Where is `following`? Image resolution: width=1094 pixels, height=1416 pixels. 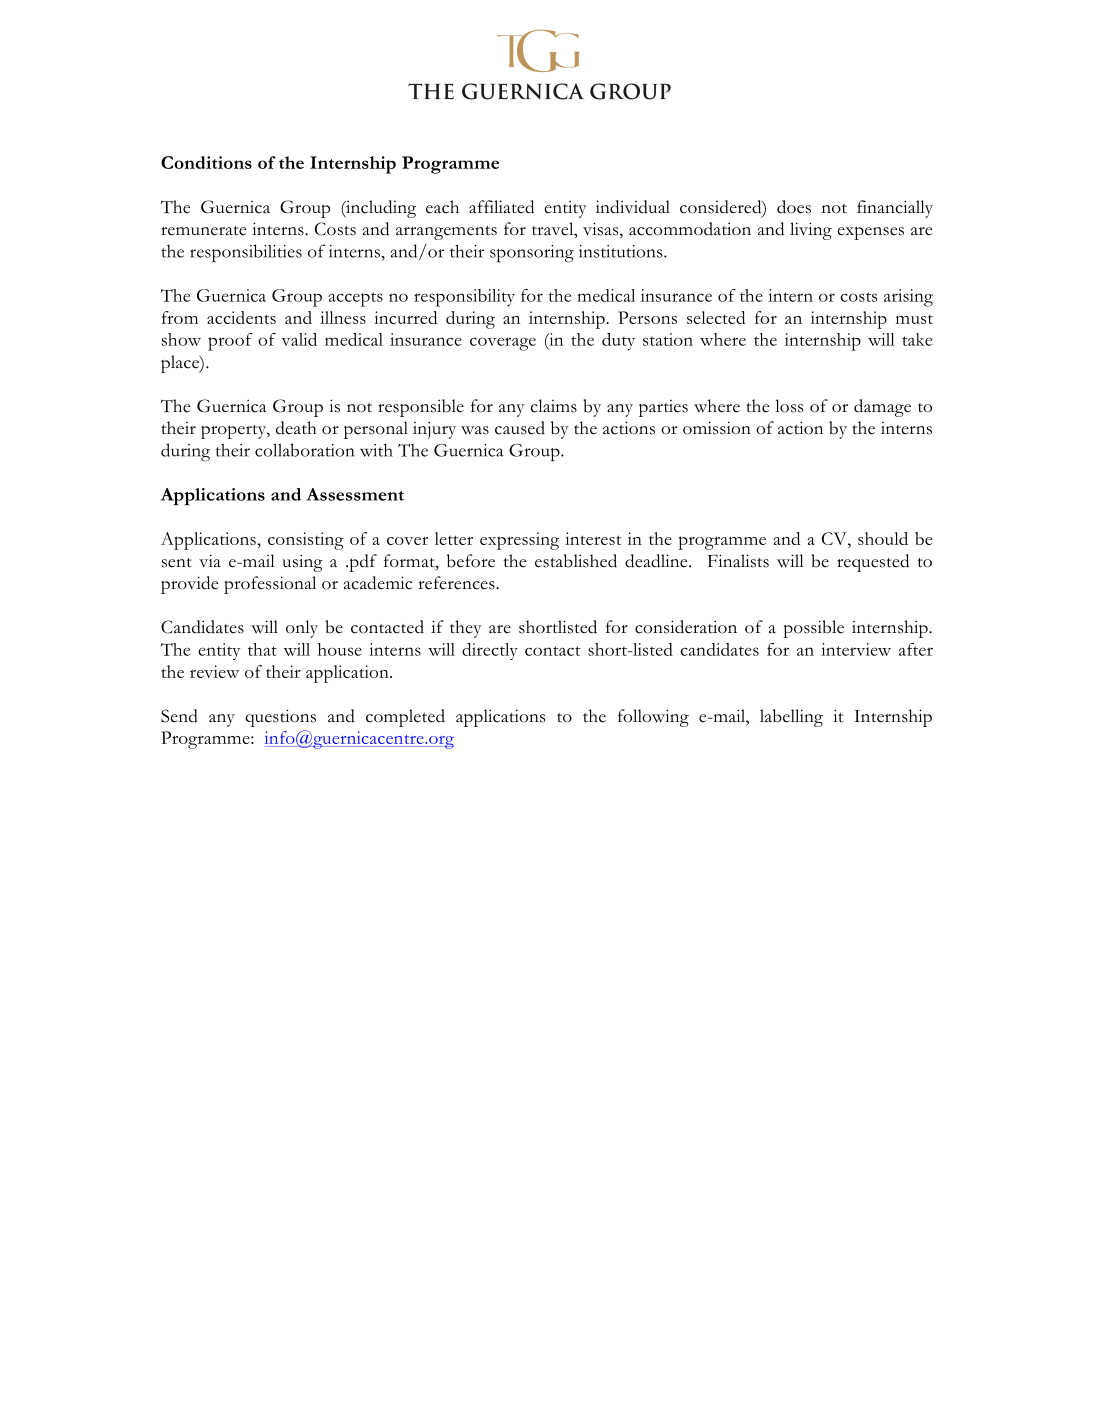 following is located at coordinates (653, 718).
